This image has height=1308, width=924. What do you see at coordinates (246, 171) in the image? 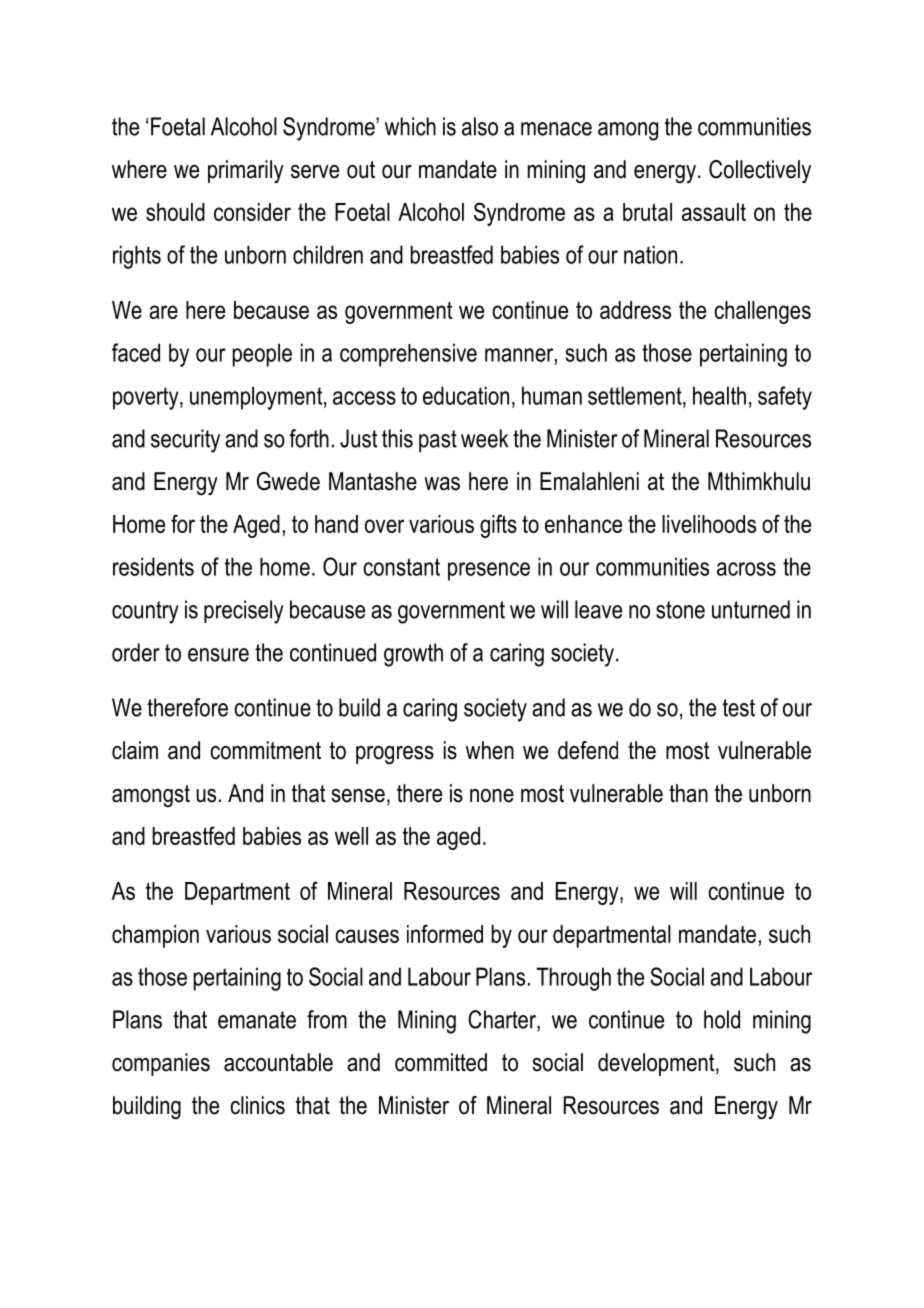
I see `primarily` at bounding box center [246, 171].
